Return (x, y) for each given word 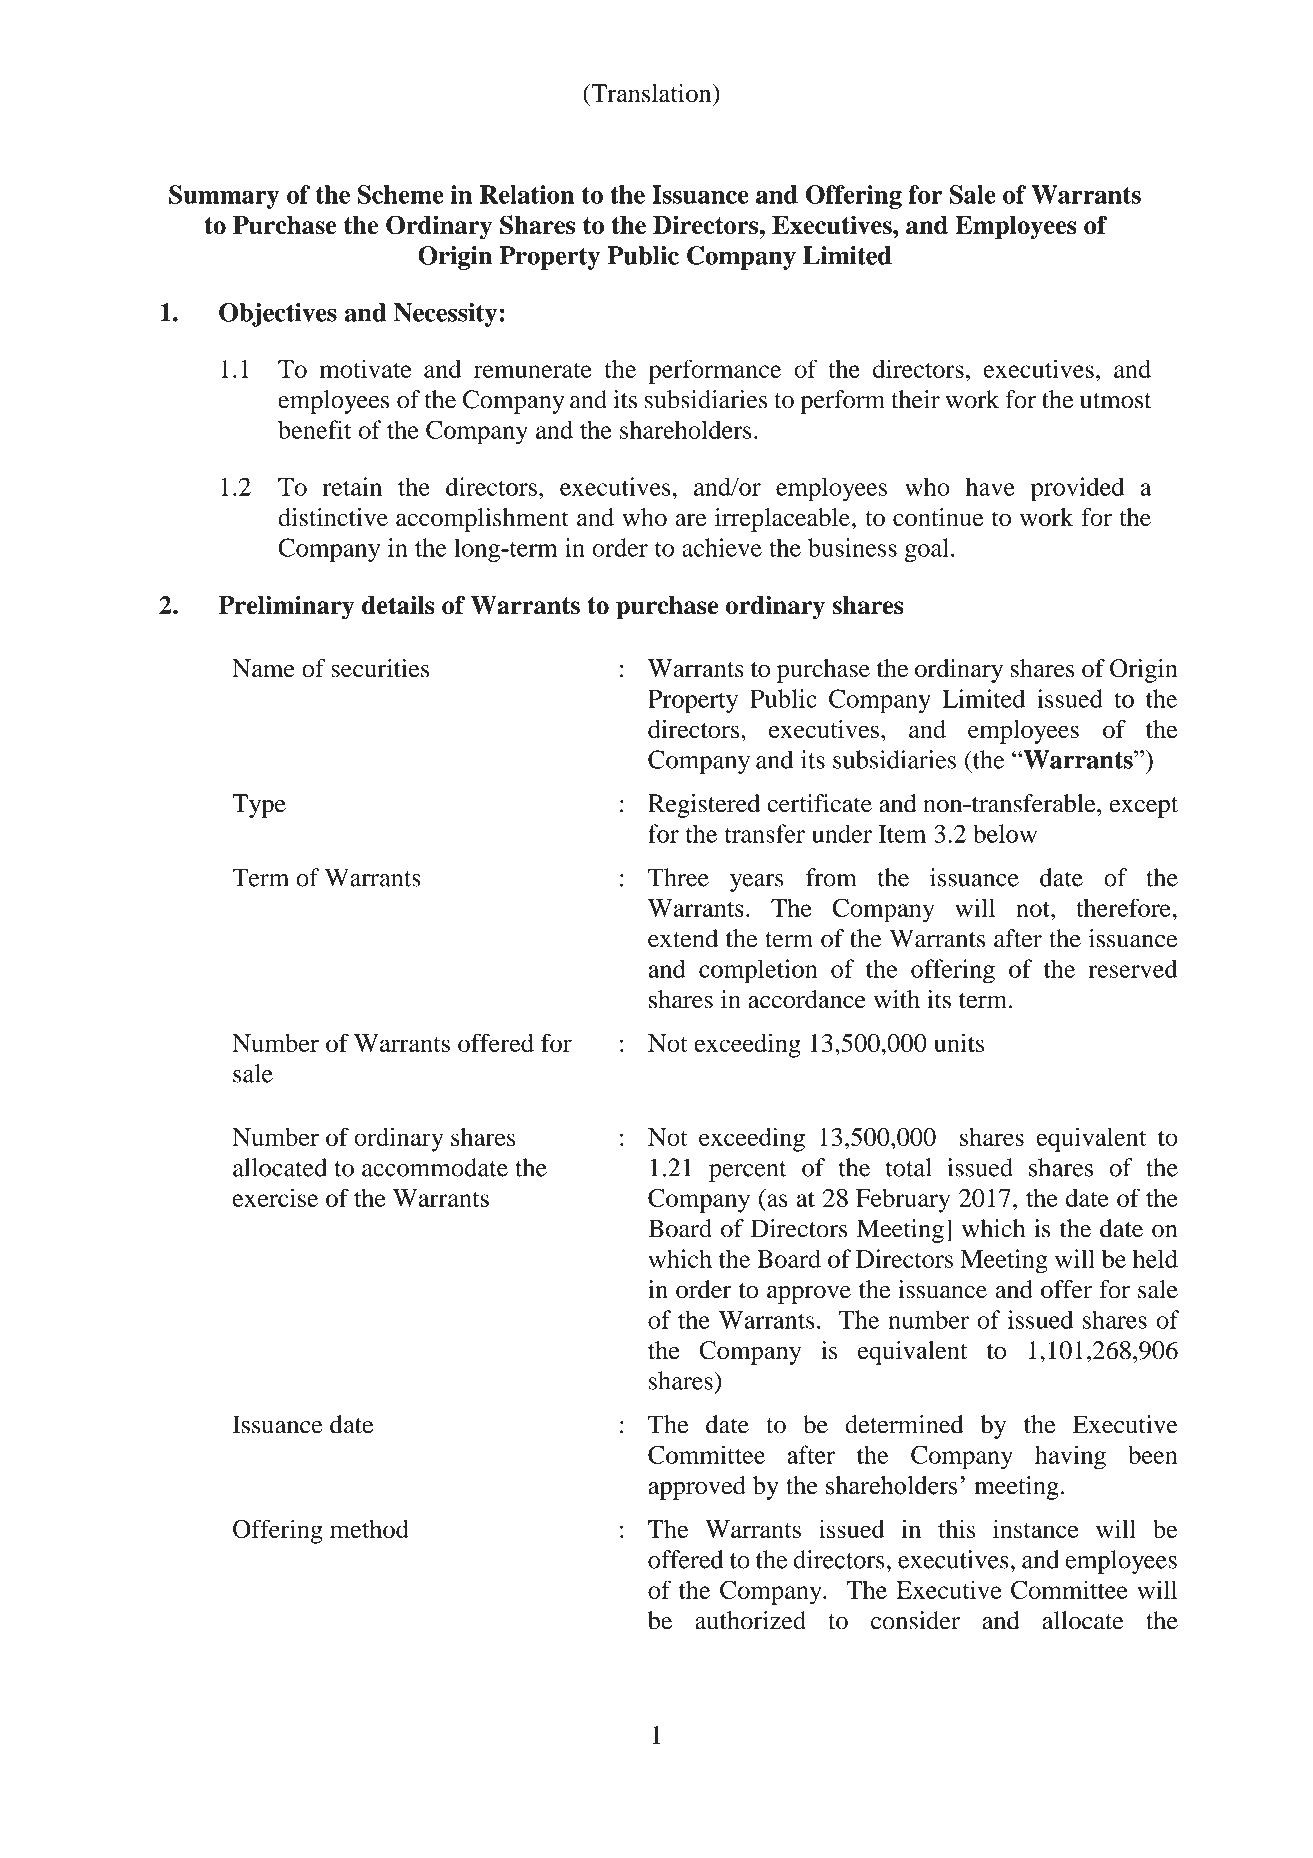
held (1155, 1258)
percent (747, 1171)
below (1005, 833)
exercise (275, 1197)
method (369, 1529)
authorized (750, 1620)
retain (352, 486)
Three (678, 877)
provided (1077, 489)
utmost (1116, 401)
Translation (651, 93)
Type (259, 806)
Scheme (401, 194)
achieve (722, 547)
